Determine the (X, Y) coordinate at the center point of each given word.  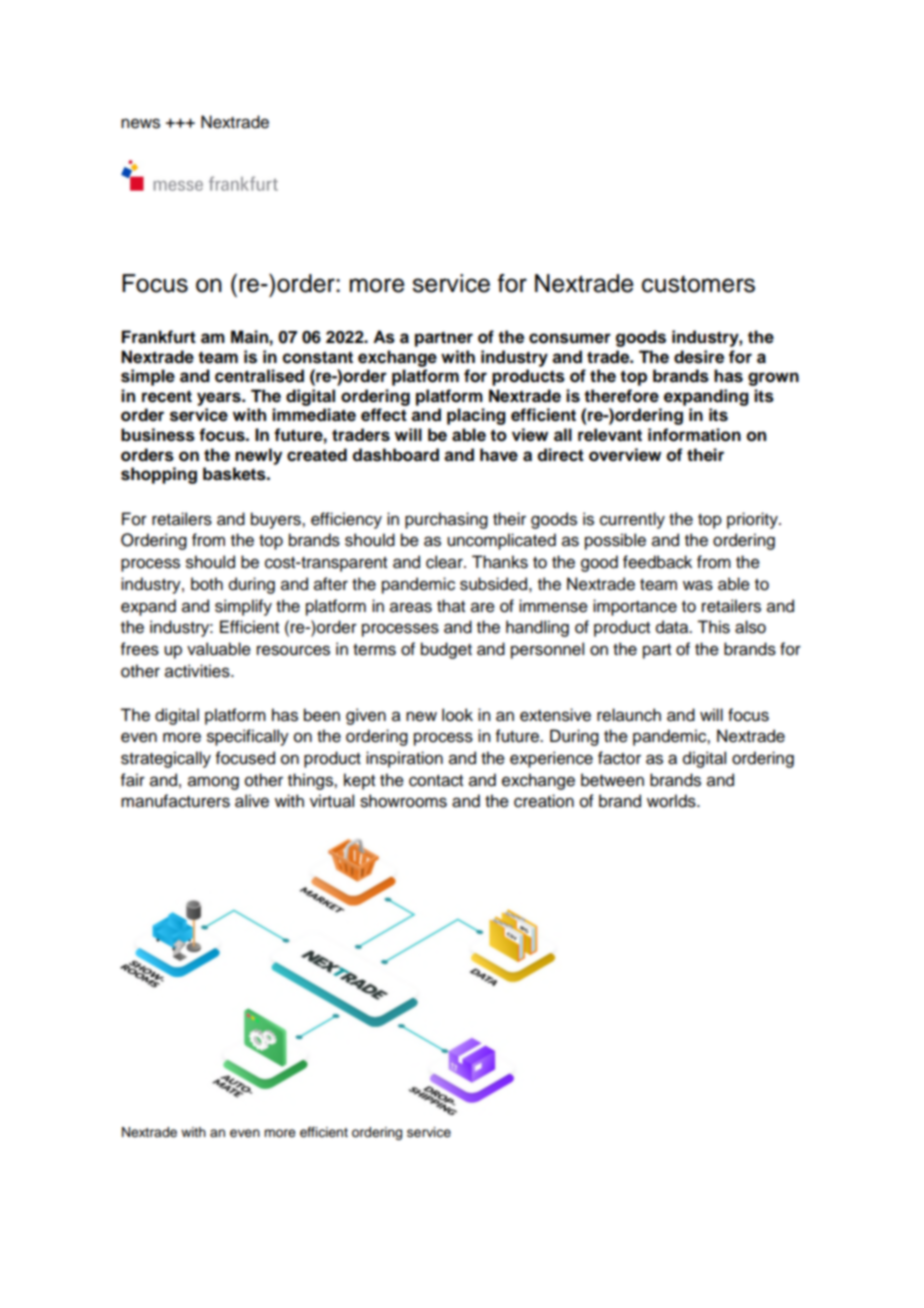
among (213, 783)
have (499, 455)
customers (698, 284)
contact (436, 781)
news (140, 123)
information (694, 435)
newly (258, 456)
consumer (570, 338)
